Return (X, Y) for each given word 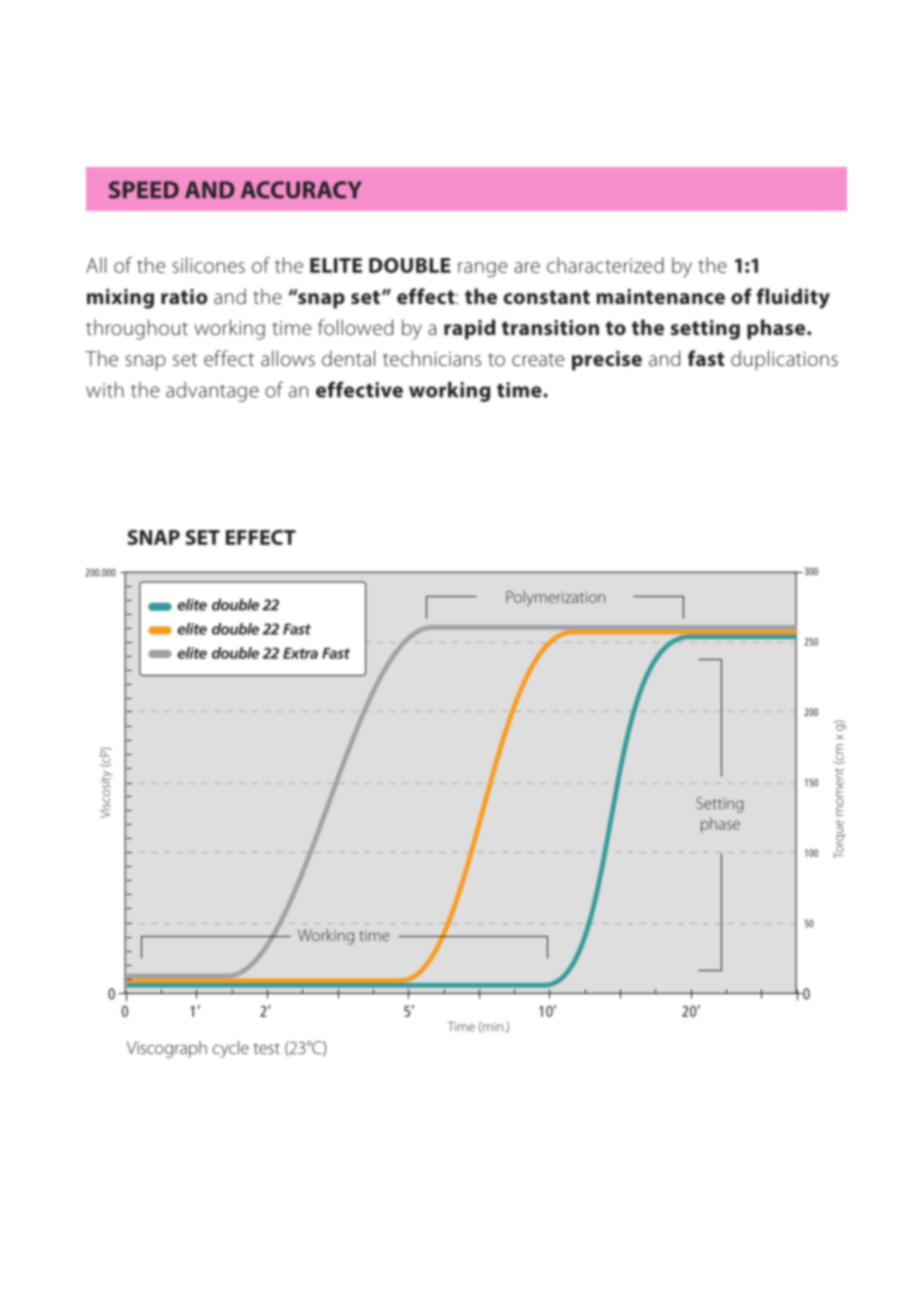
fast (706, 358)
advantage (212, 392)
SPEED (144, 190)
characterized (605, 265)
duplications (784, 360)
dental (348, 358)
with (105, 390)
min (492, 1027)
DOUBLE (410, 265)
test (266, 1048)
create (538, 359)
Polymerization (555, 598)
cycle (231, 1049)
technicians (432, 358)
